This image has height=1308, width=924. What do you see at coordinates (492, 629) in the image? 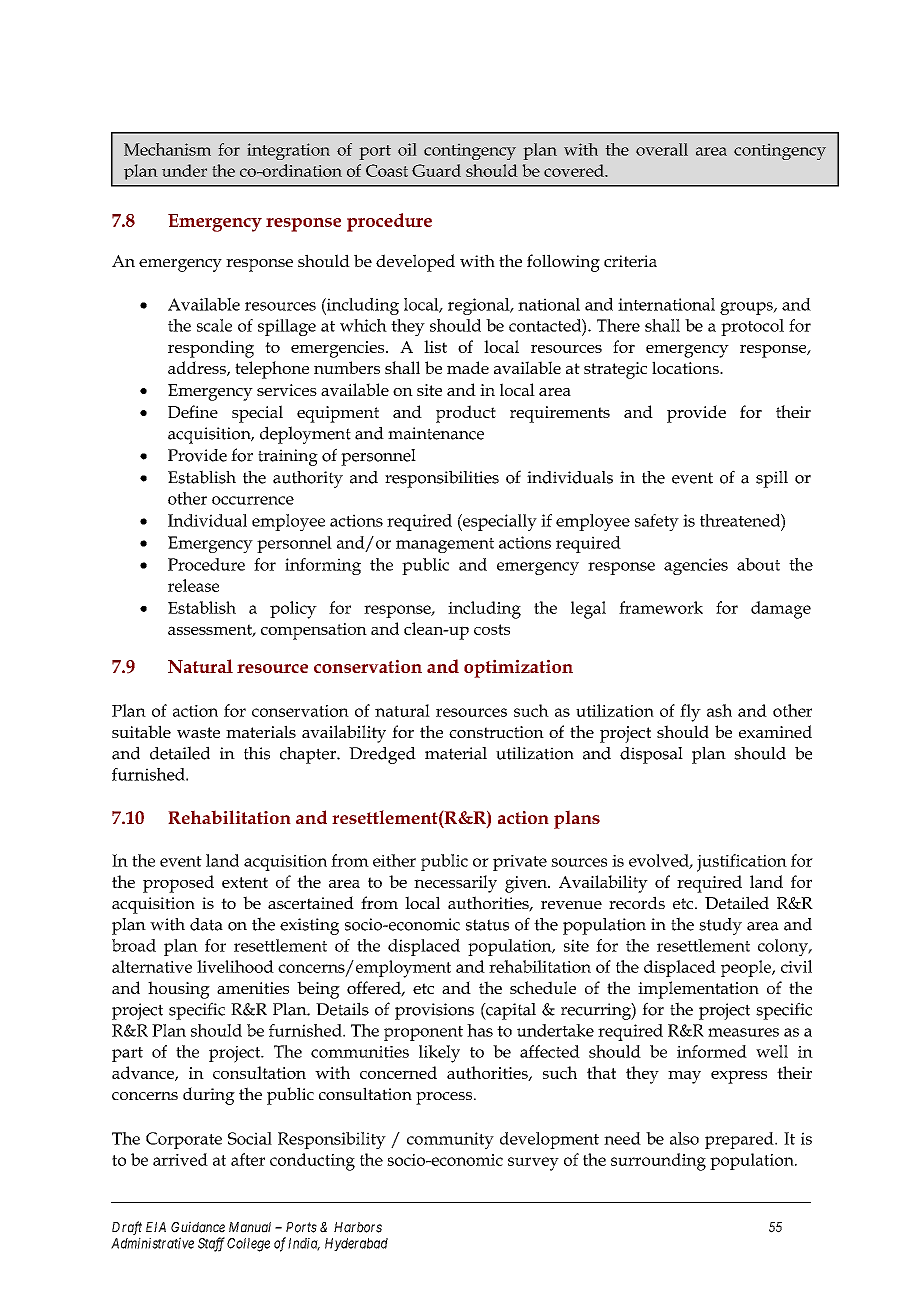
I see `costs` at bounding box center [492, 629].
